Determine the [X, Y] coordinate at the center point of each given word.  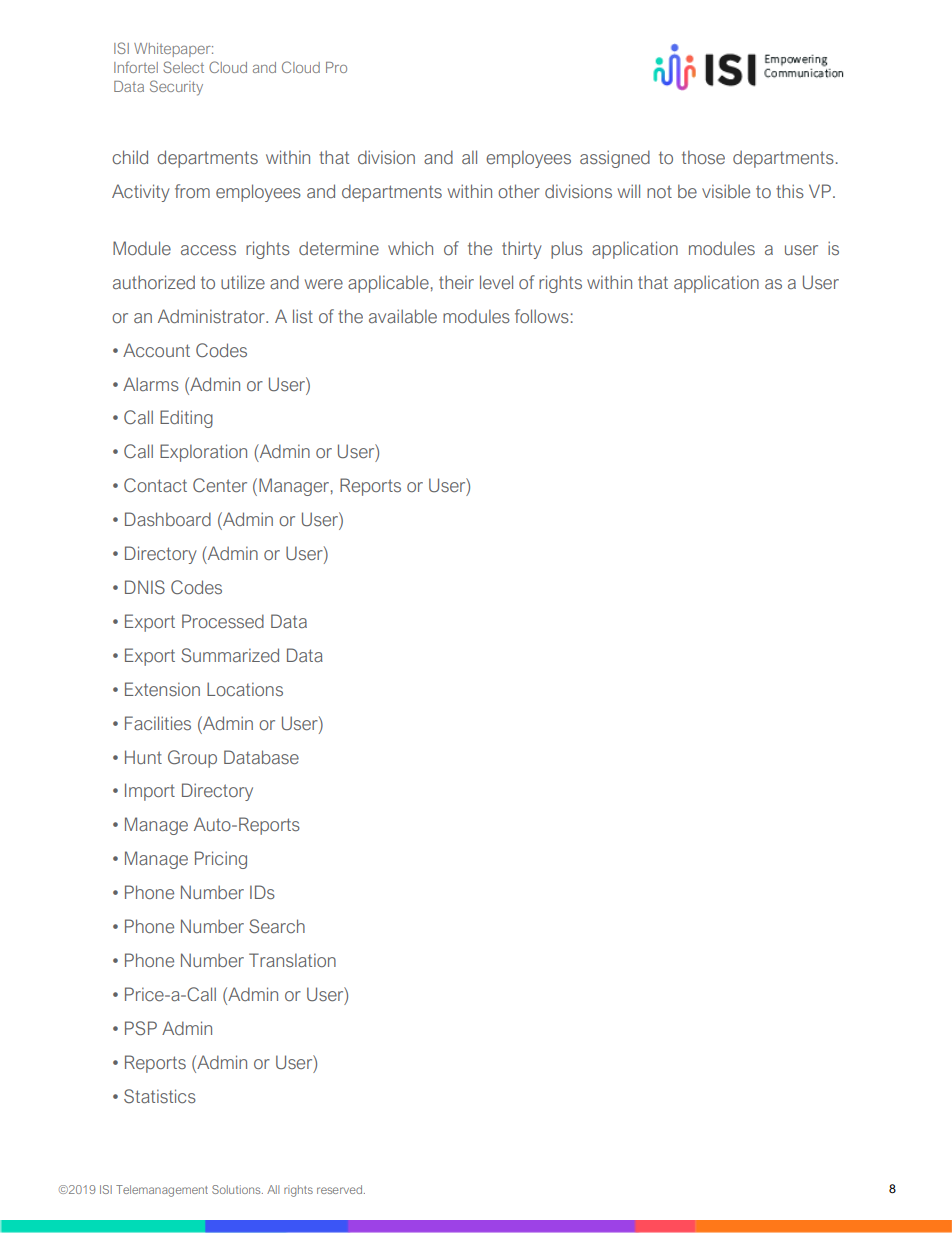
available [403, 316]
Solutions [237, 1189]
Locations [245, 689]
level [496, 282]
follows [542, 316]
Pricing [221, 860]
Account [156, 350]
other [519, 191]
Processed [223, 621]
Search [277, 926]
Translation [292, 960]
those [703, 157]
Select [183, 67]
